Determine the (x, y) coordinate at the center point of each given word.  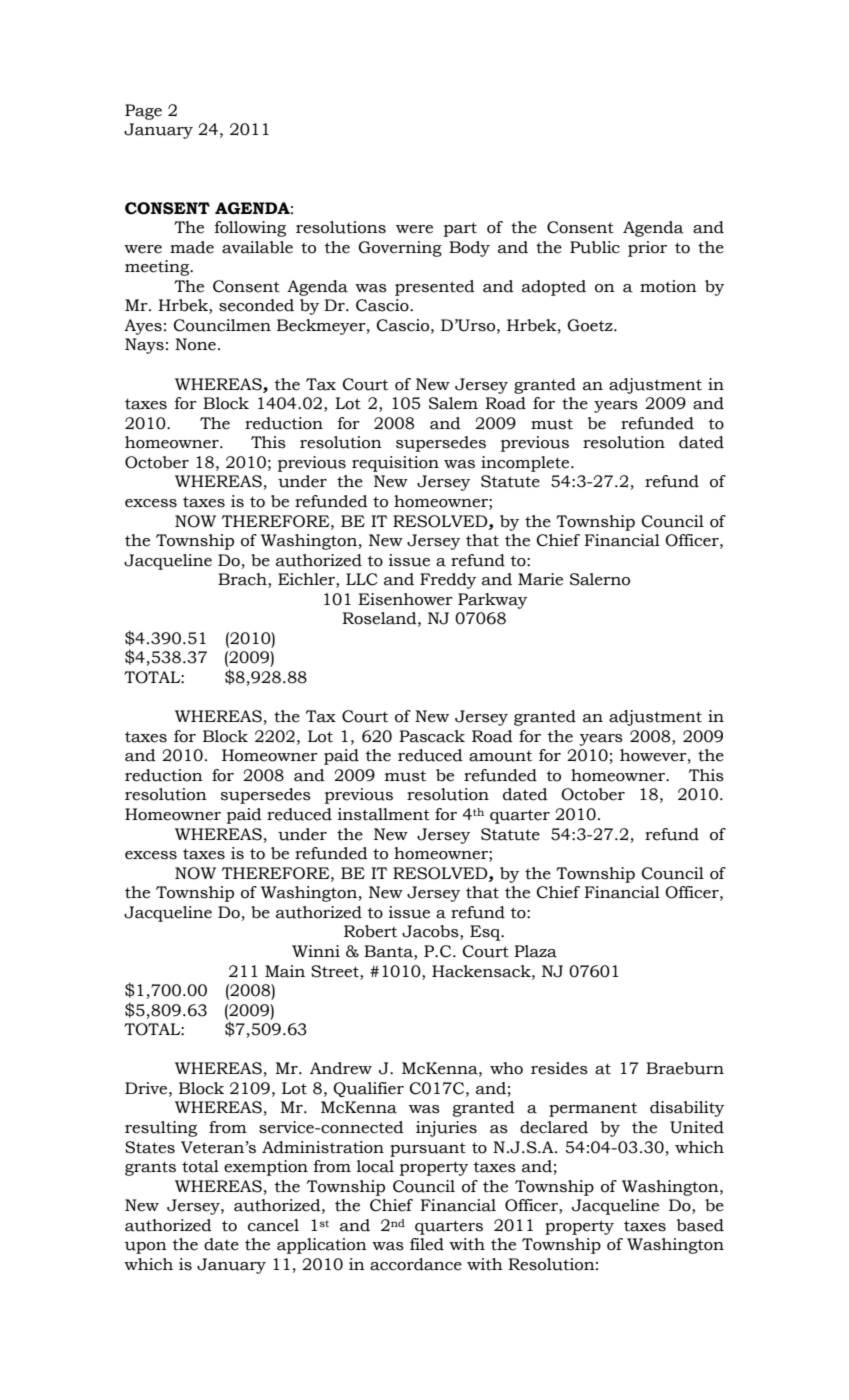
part (460, 229)
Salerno (600, 579)
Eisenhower (405, 599)
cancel (273, 1225)
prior (647, 249)
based (700, 1225)
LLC (362, 579)
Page (143, 112)
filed (427, 1244)
